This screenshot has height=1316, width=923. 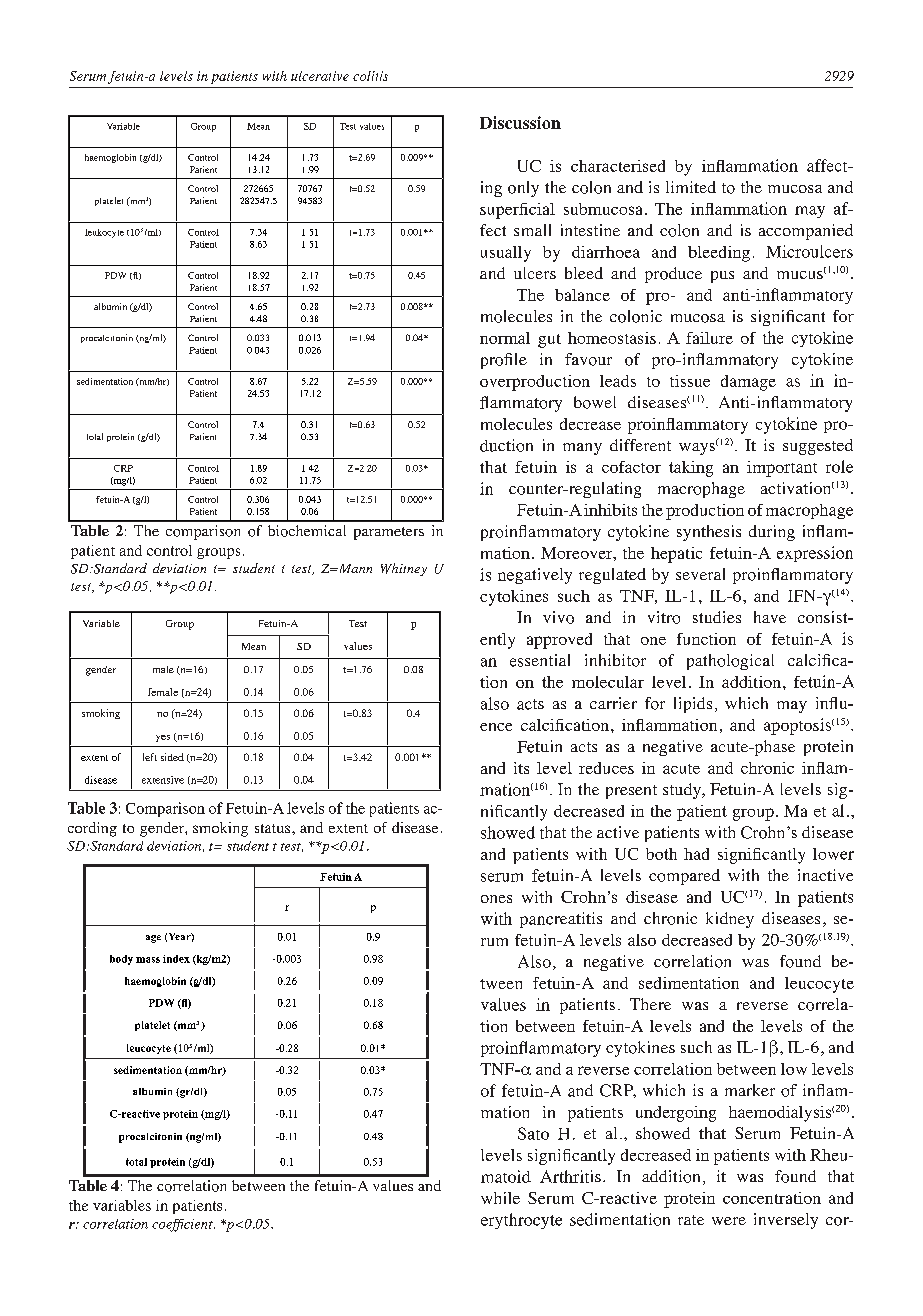 I want to click on yes, so click(x=163, y=738).
